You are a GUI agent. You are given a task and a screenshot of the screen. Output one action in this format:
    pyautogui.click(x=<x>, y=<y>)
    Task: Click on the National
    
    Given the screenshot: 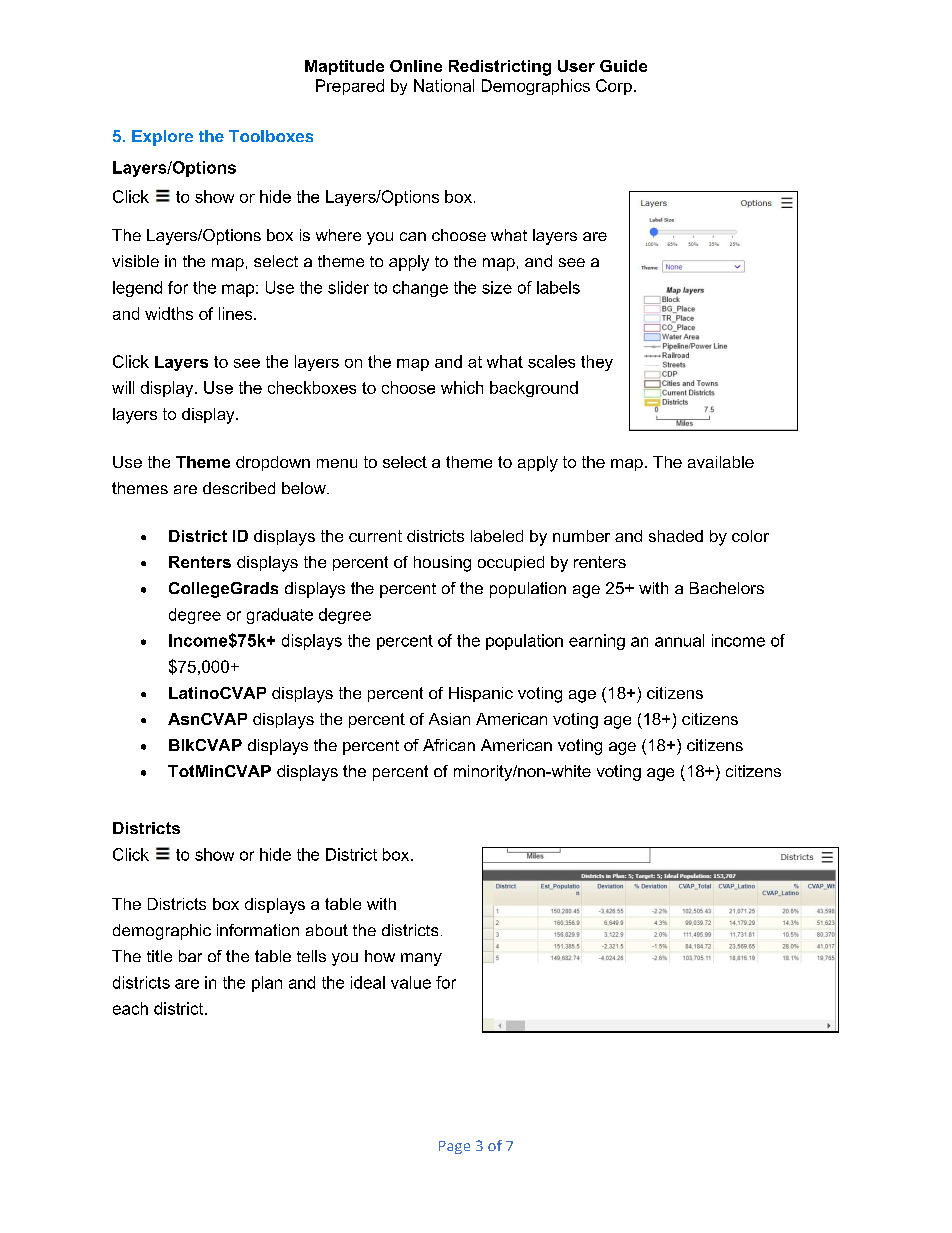 What is the action you would take?
    pyautogui.click(x=444, y=85)
